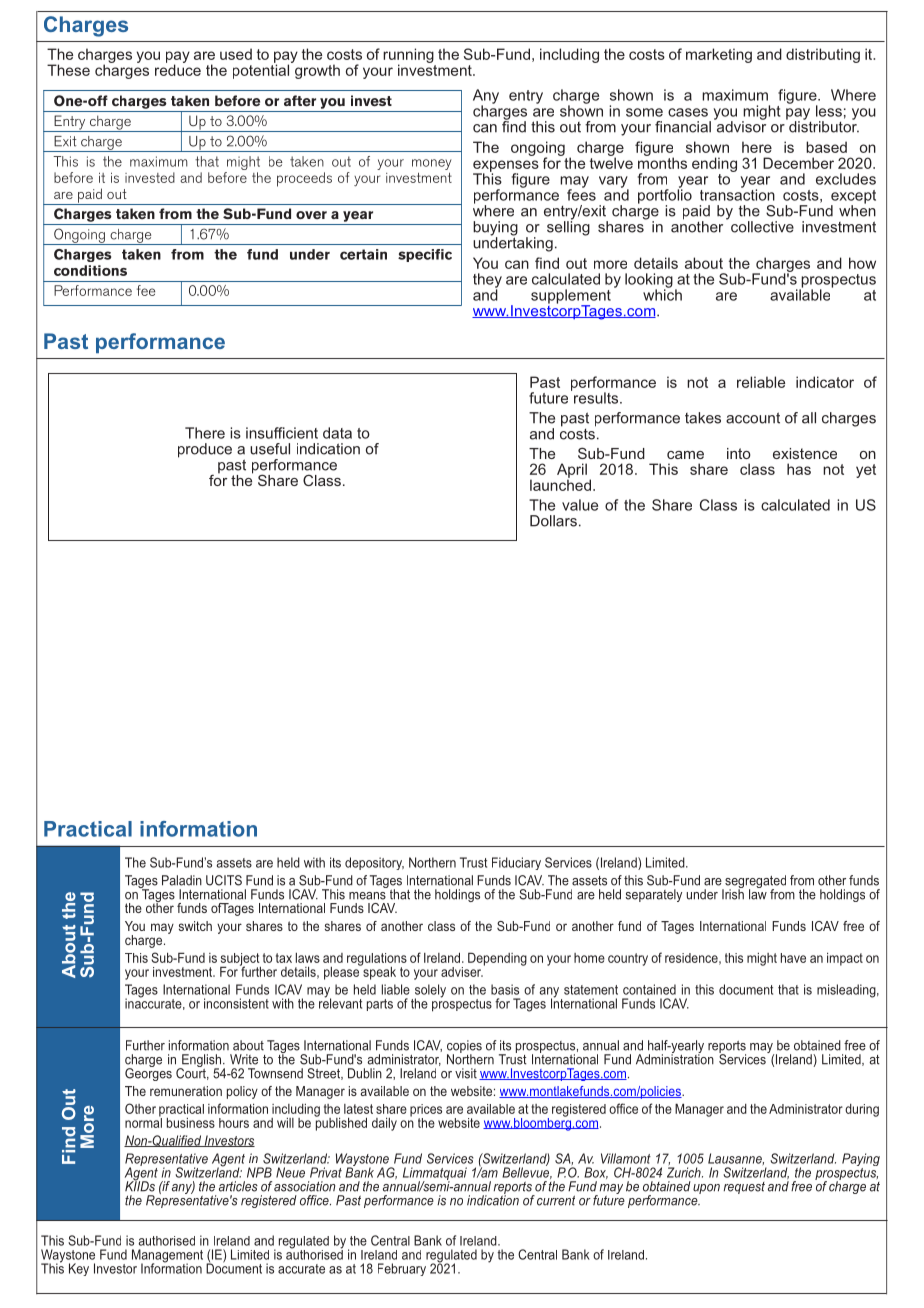 Image resolution: width=924 pixels, height=1308 pixels. What do you see at coordinates (238, 1186) in the document?
I see `articles` at bounding box center [238, 1186].
